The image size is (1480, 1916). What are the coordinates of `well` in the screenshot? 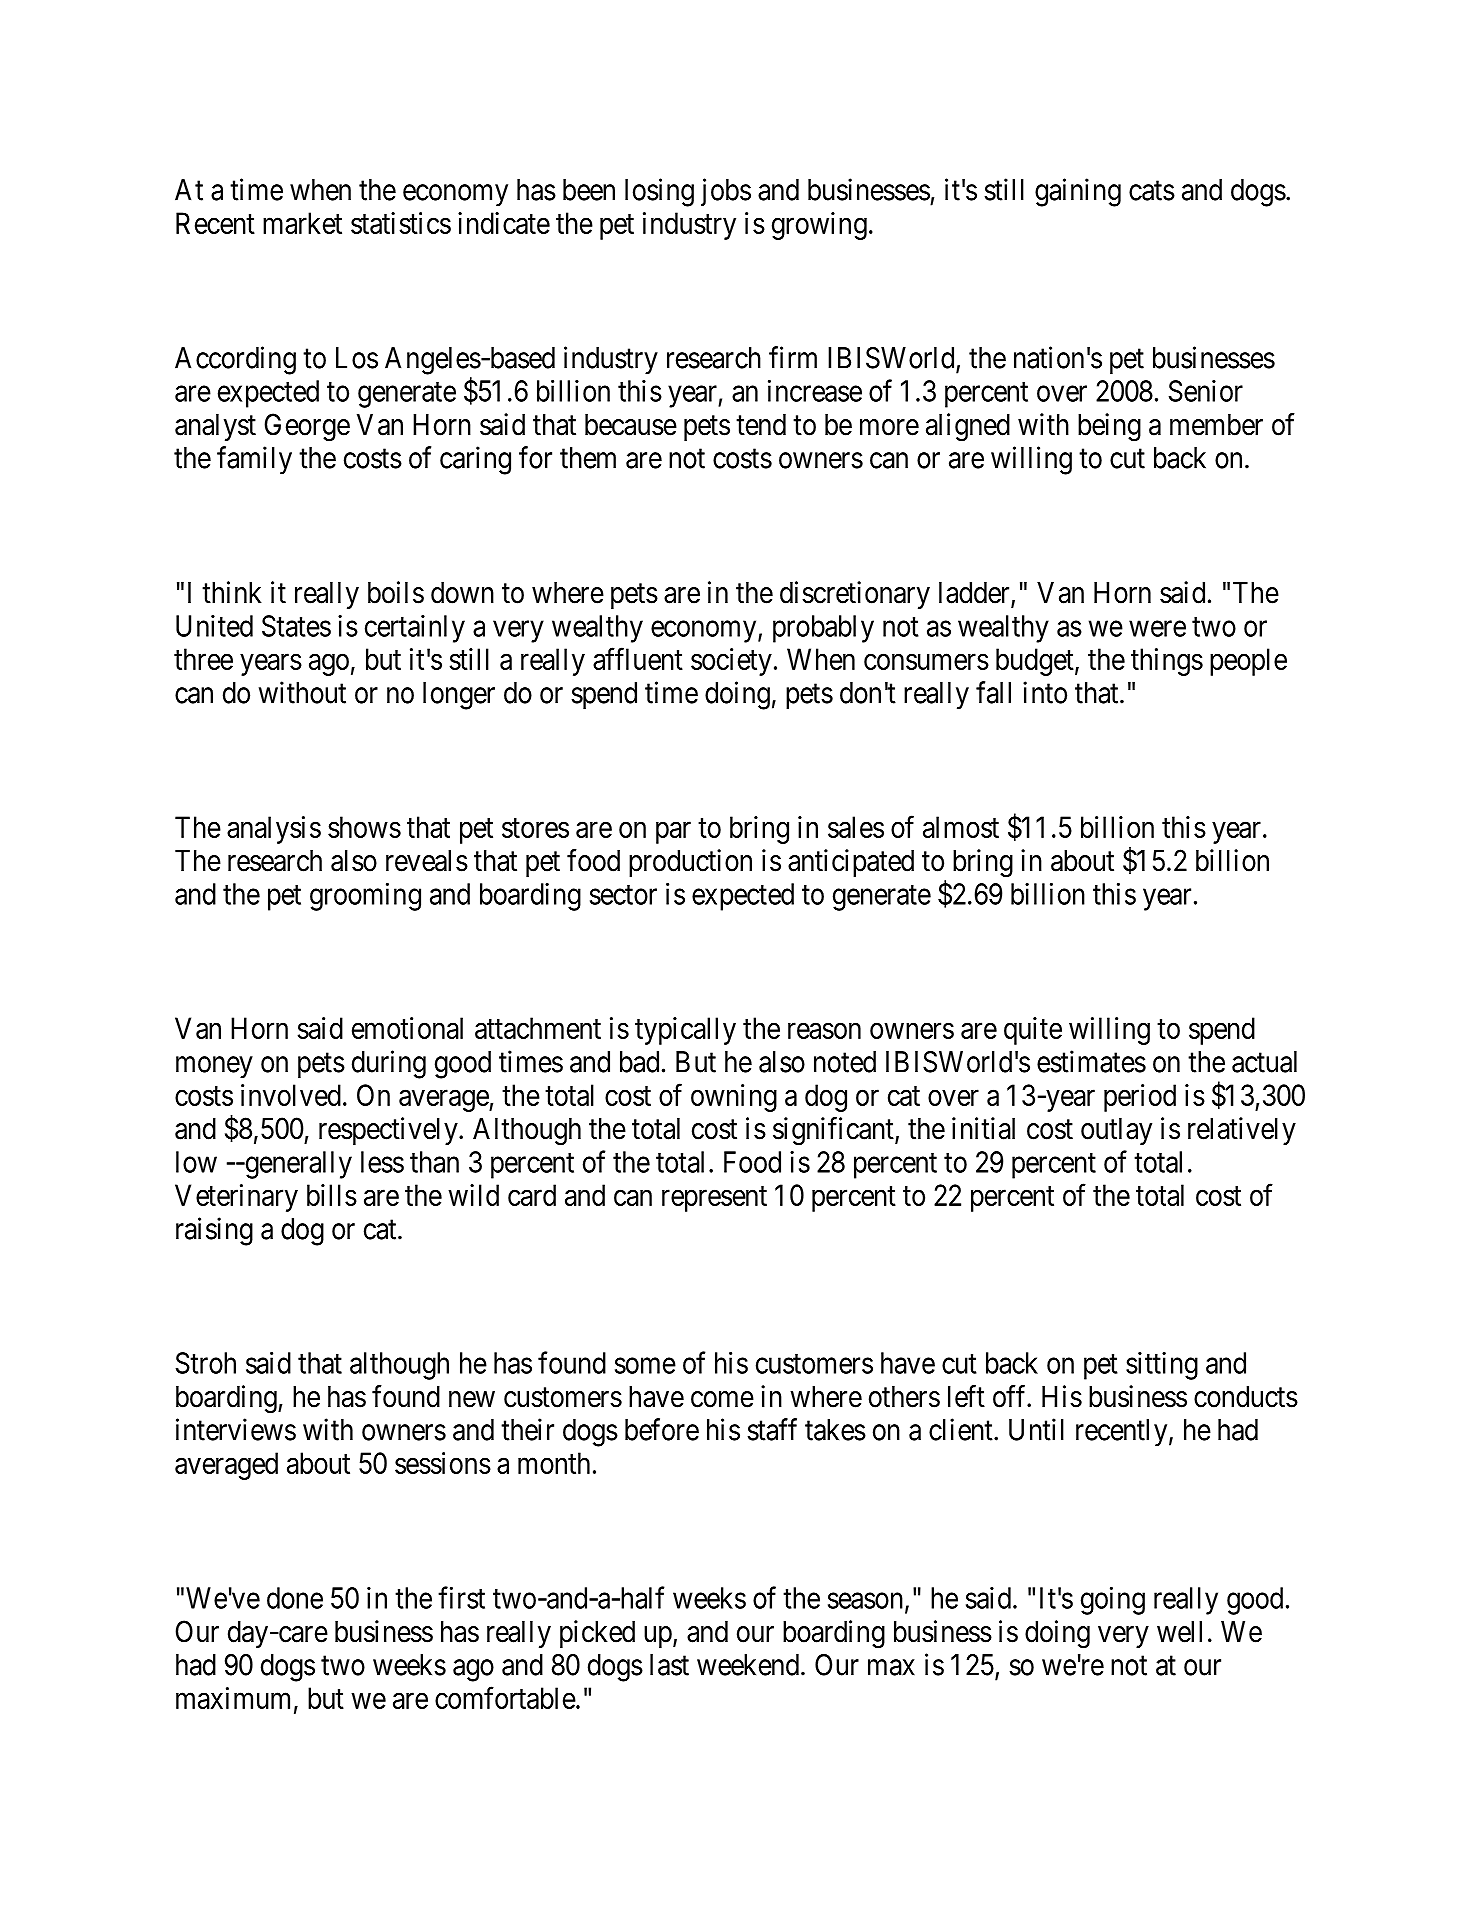 It's located at (1179, 1632).
